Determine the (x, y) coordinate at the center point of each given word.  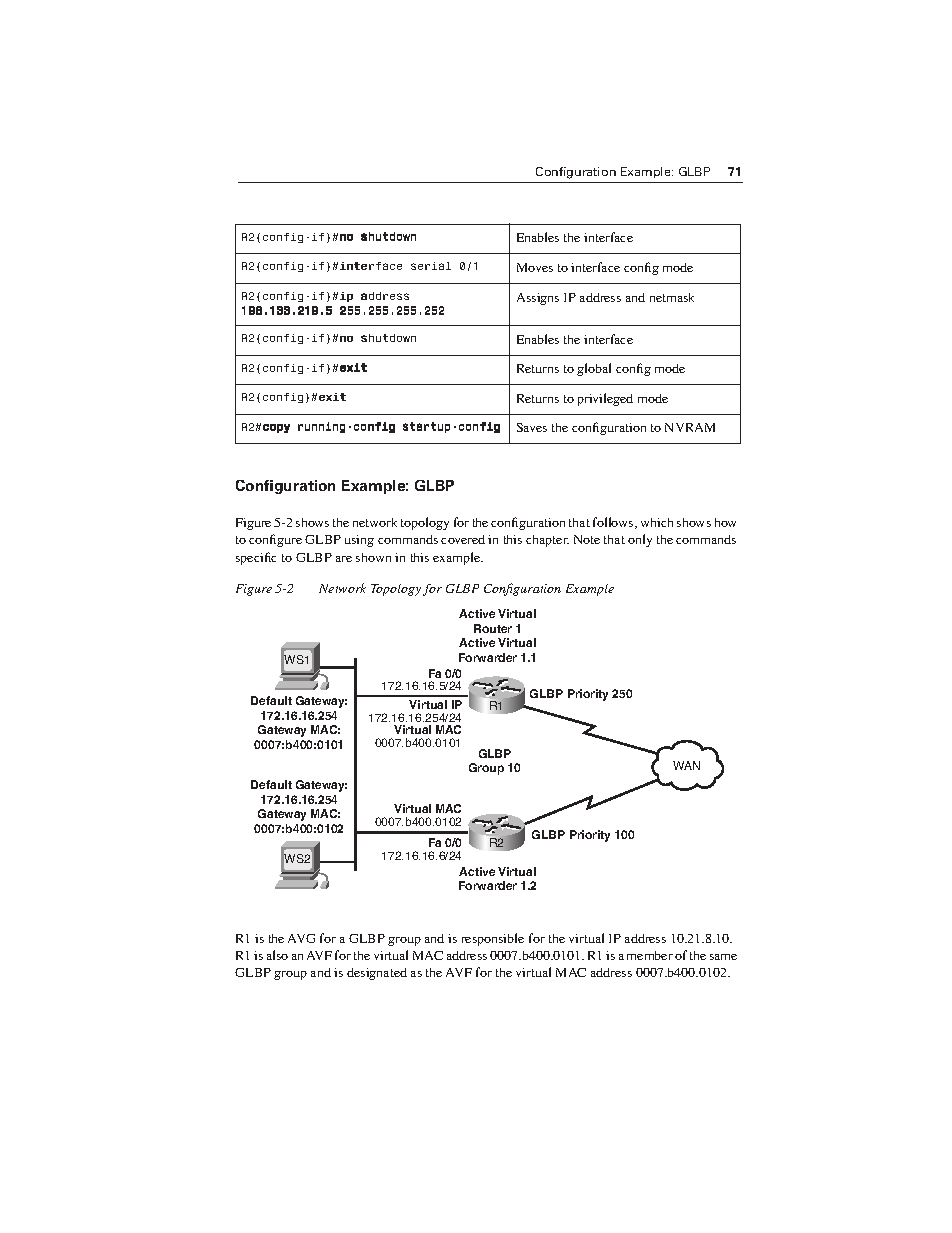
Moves (535, 267)
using (359, 541)
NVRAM (690, 427)
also (277, 955)
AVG (301, 938)
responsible (493, 939)
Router (493, 628)
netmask (672, 297)
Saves (532, 427)
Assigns (538, 299)
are (344, 559)
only (640, 540)
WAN (686, 765)
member (650, 955)
